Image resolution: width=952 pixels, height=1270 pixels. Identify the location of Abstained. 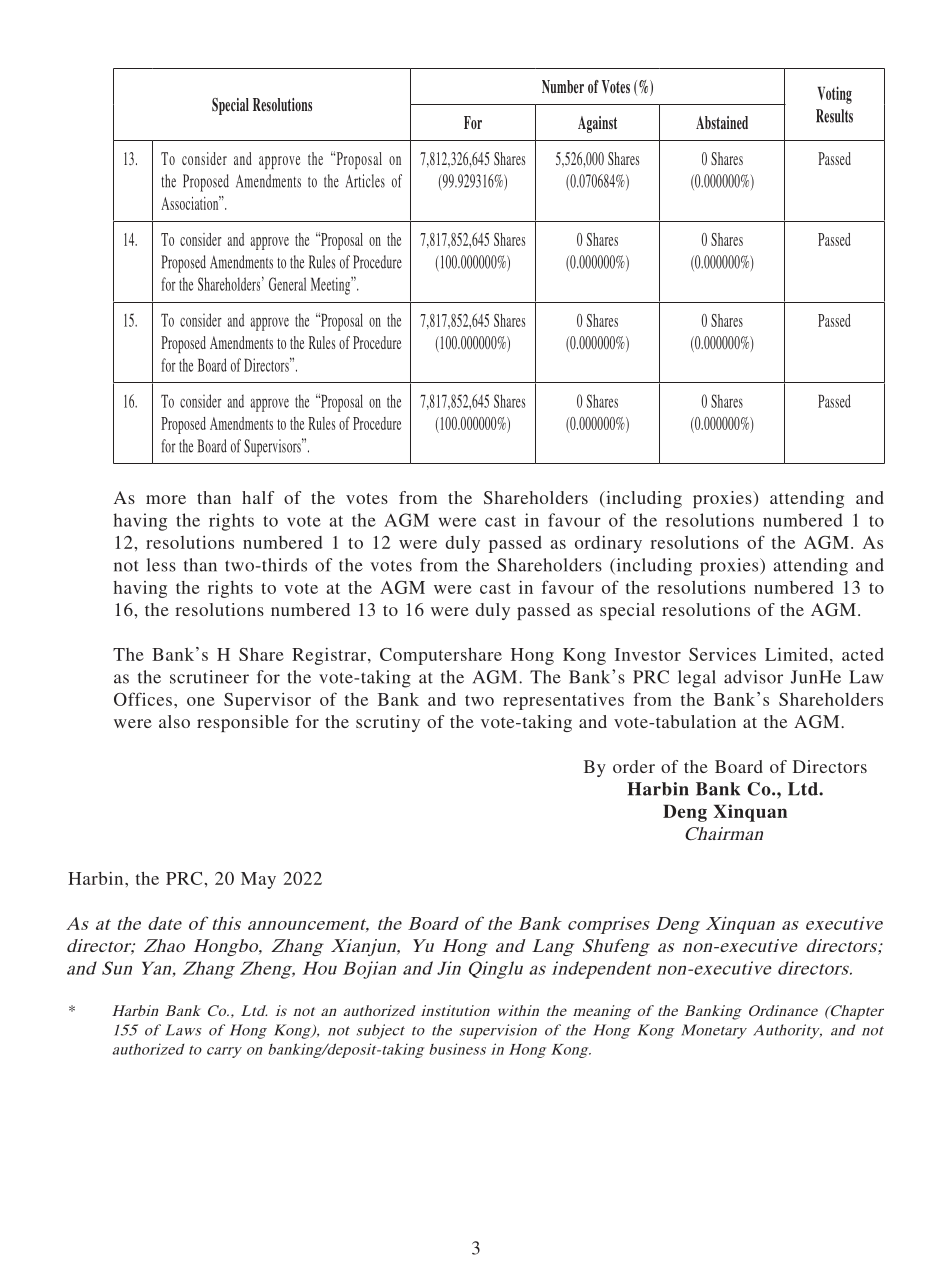
(722, 122).
